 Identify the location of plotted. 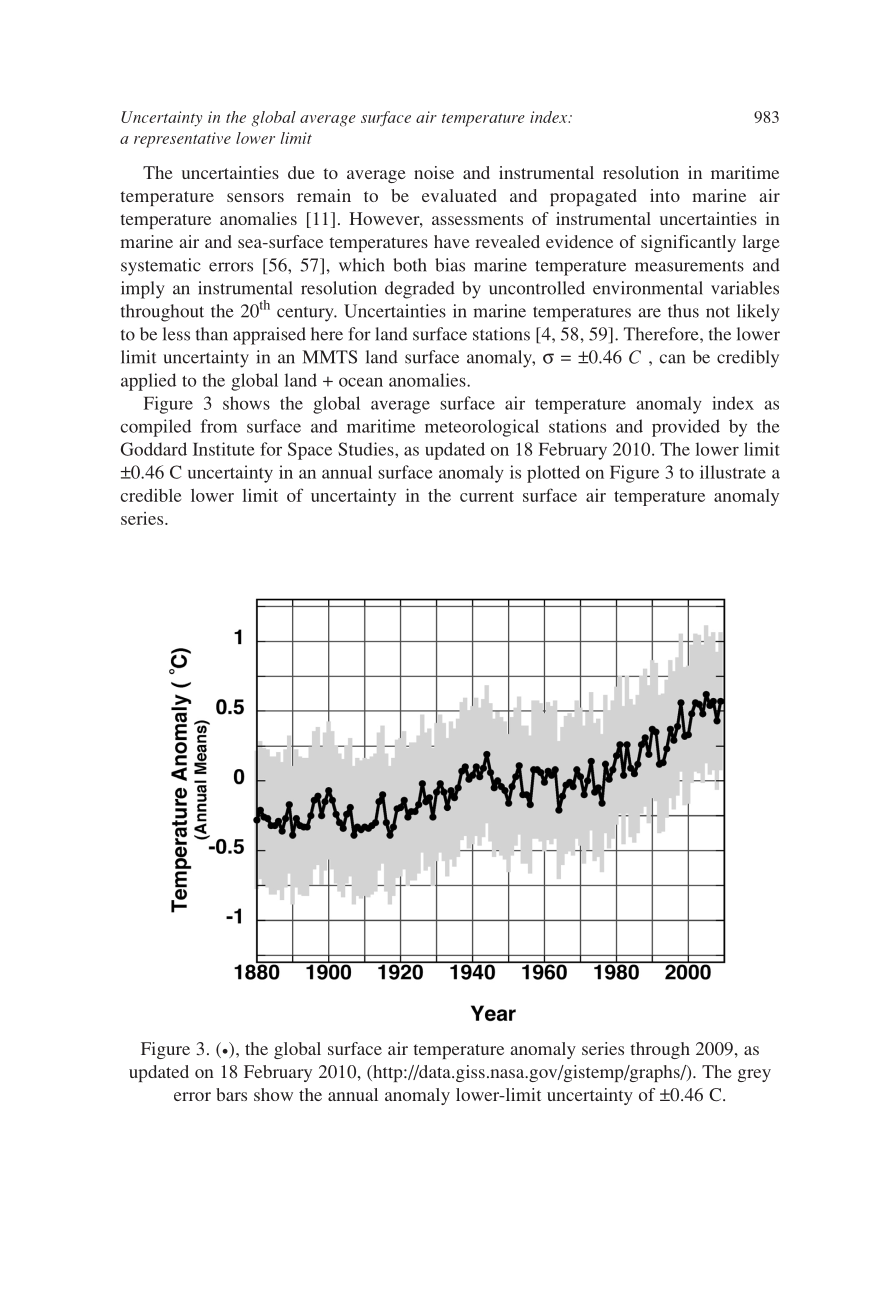
(553, 474).
